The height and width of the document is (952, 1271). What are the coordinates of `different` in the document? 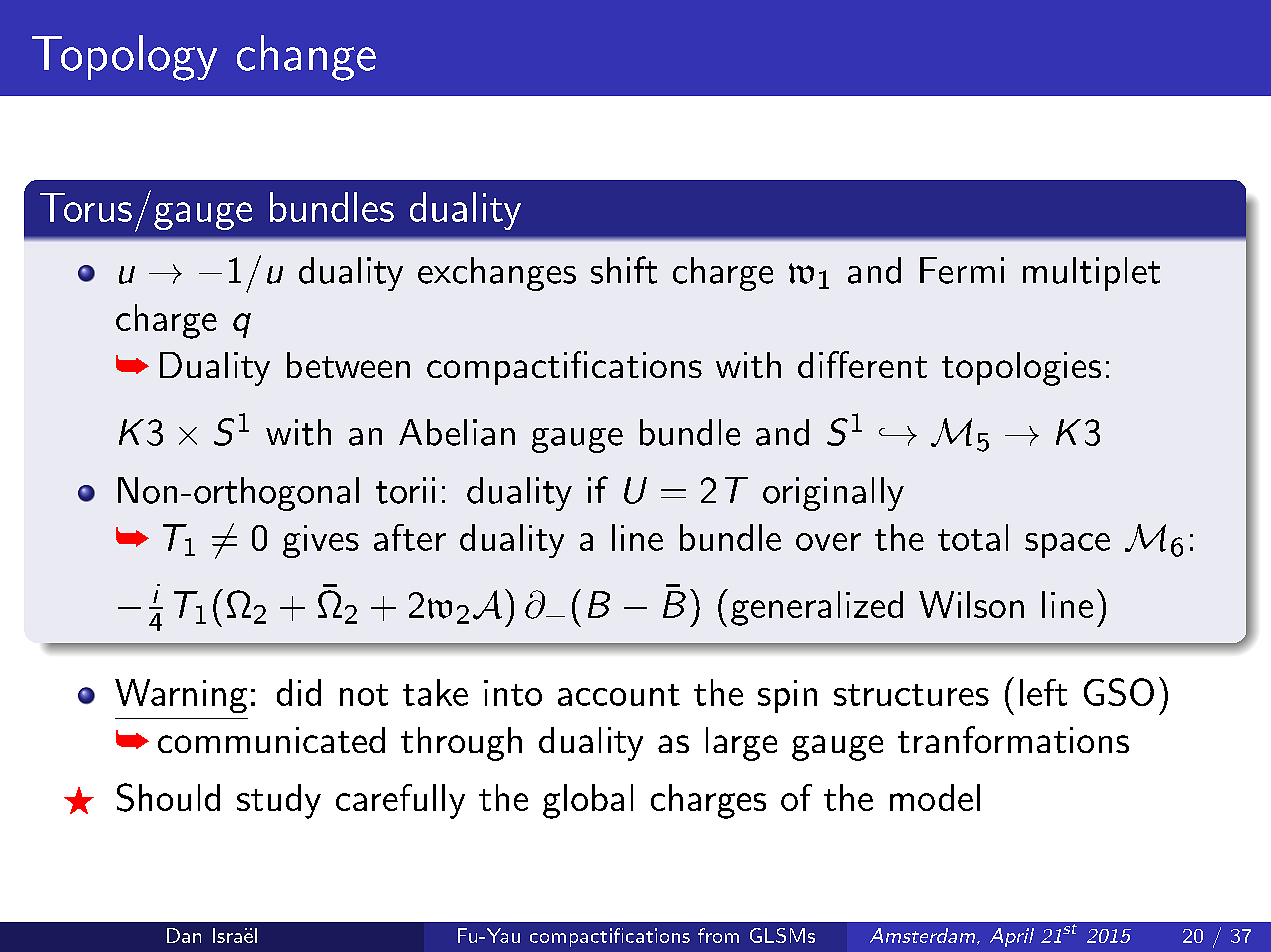 It's located at (862, 364).
